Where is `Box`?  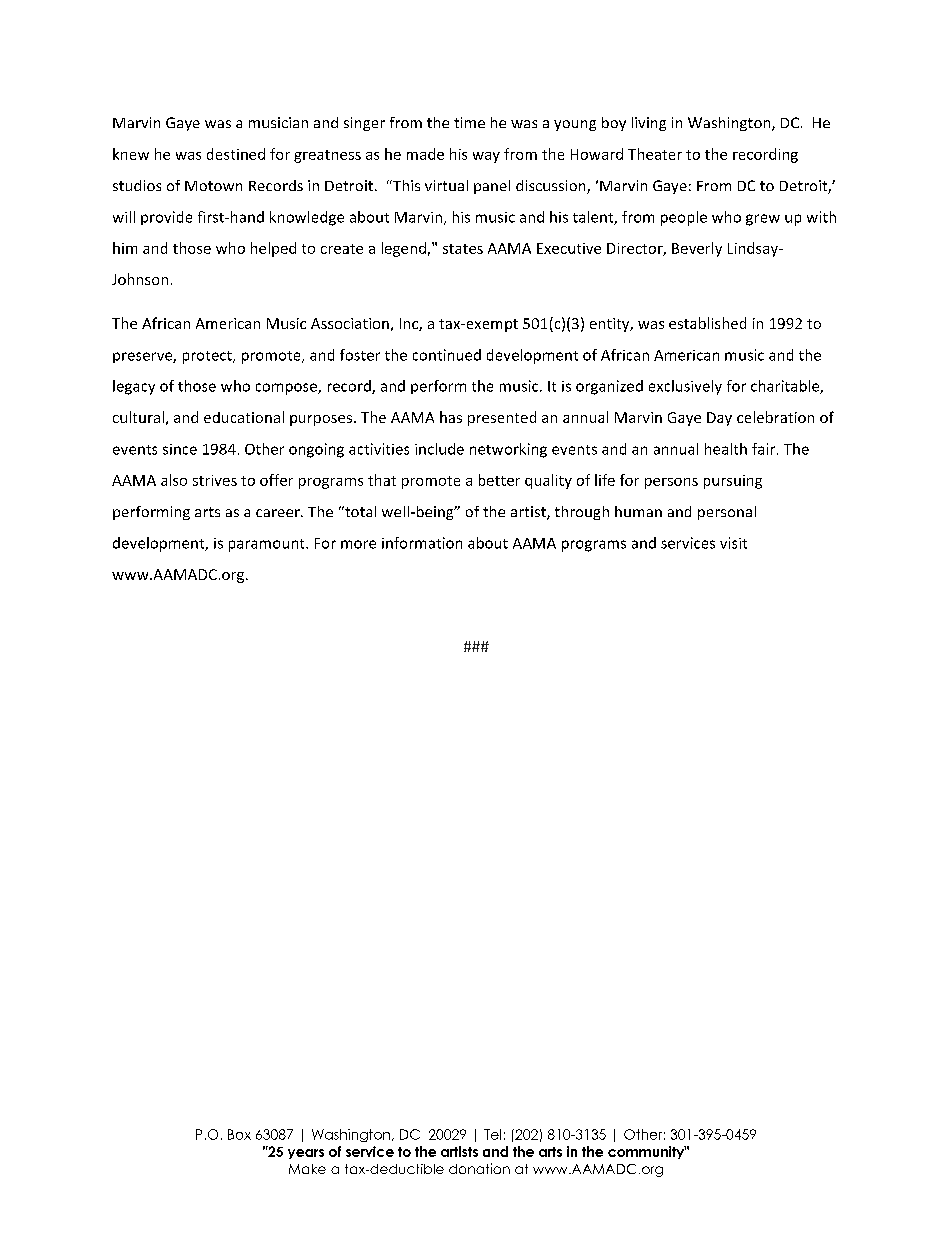
Box is located at coordinates (239, 1134).
